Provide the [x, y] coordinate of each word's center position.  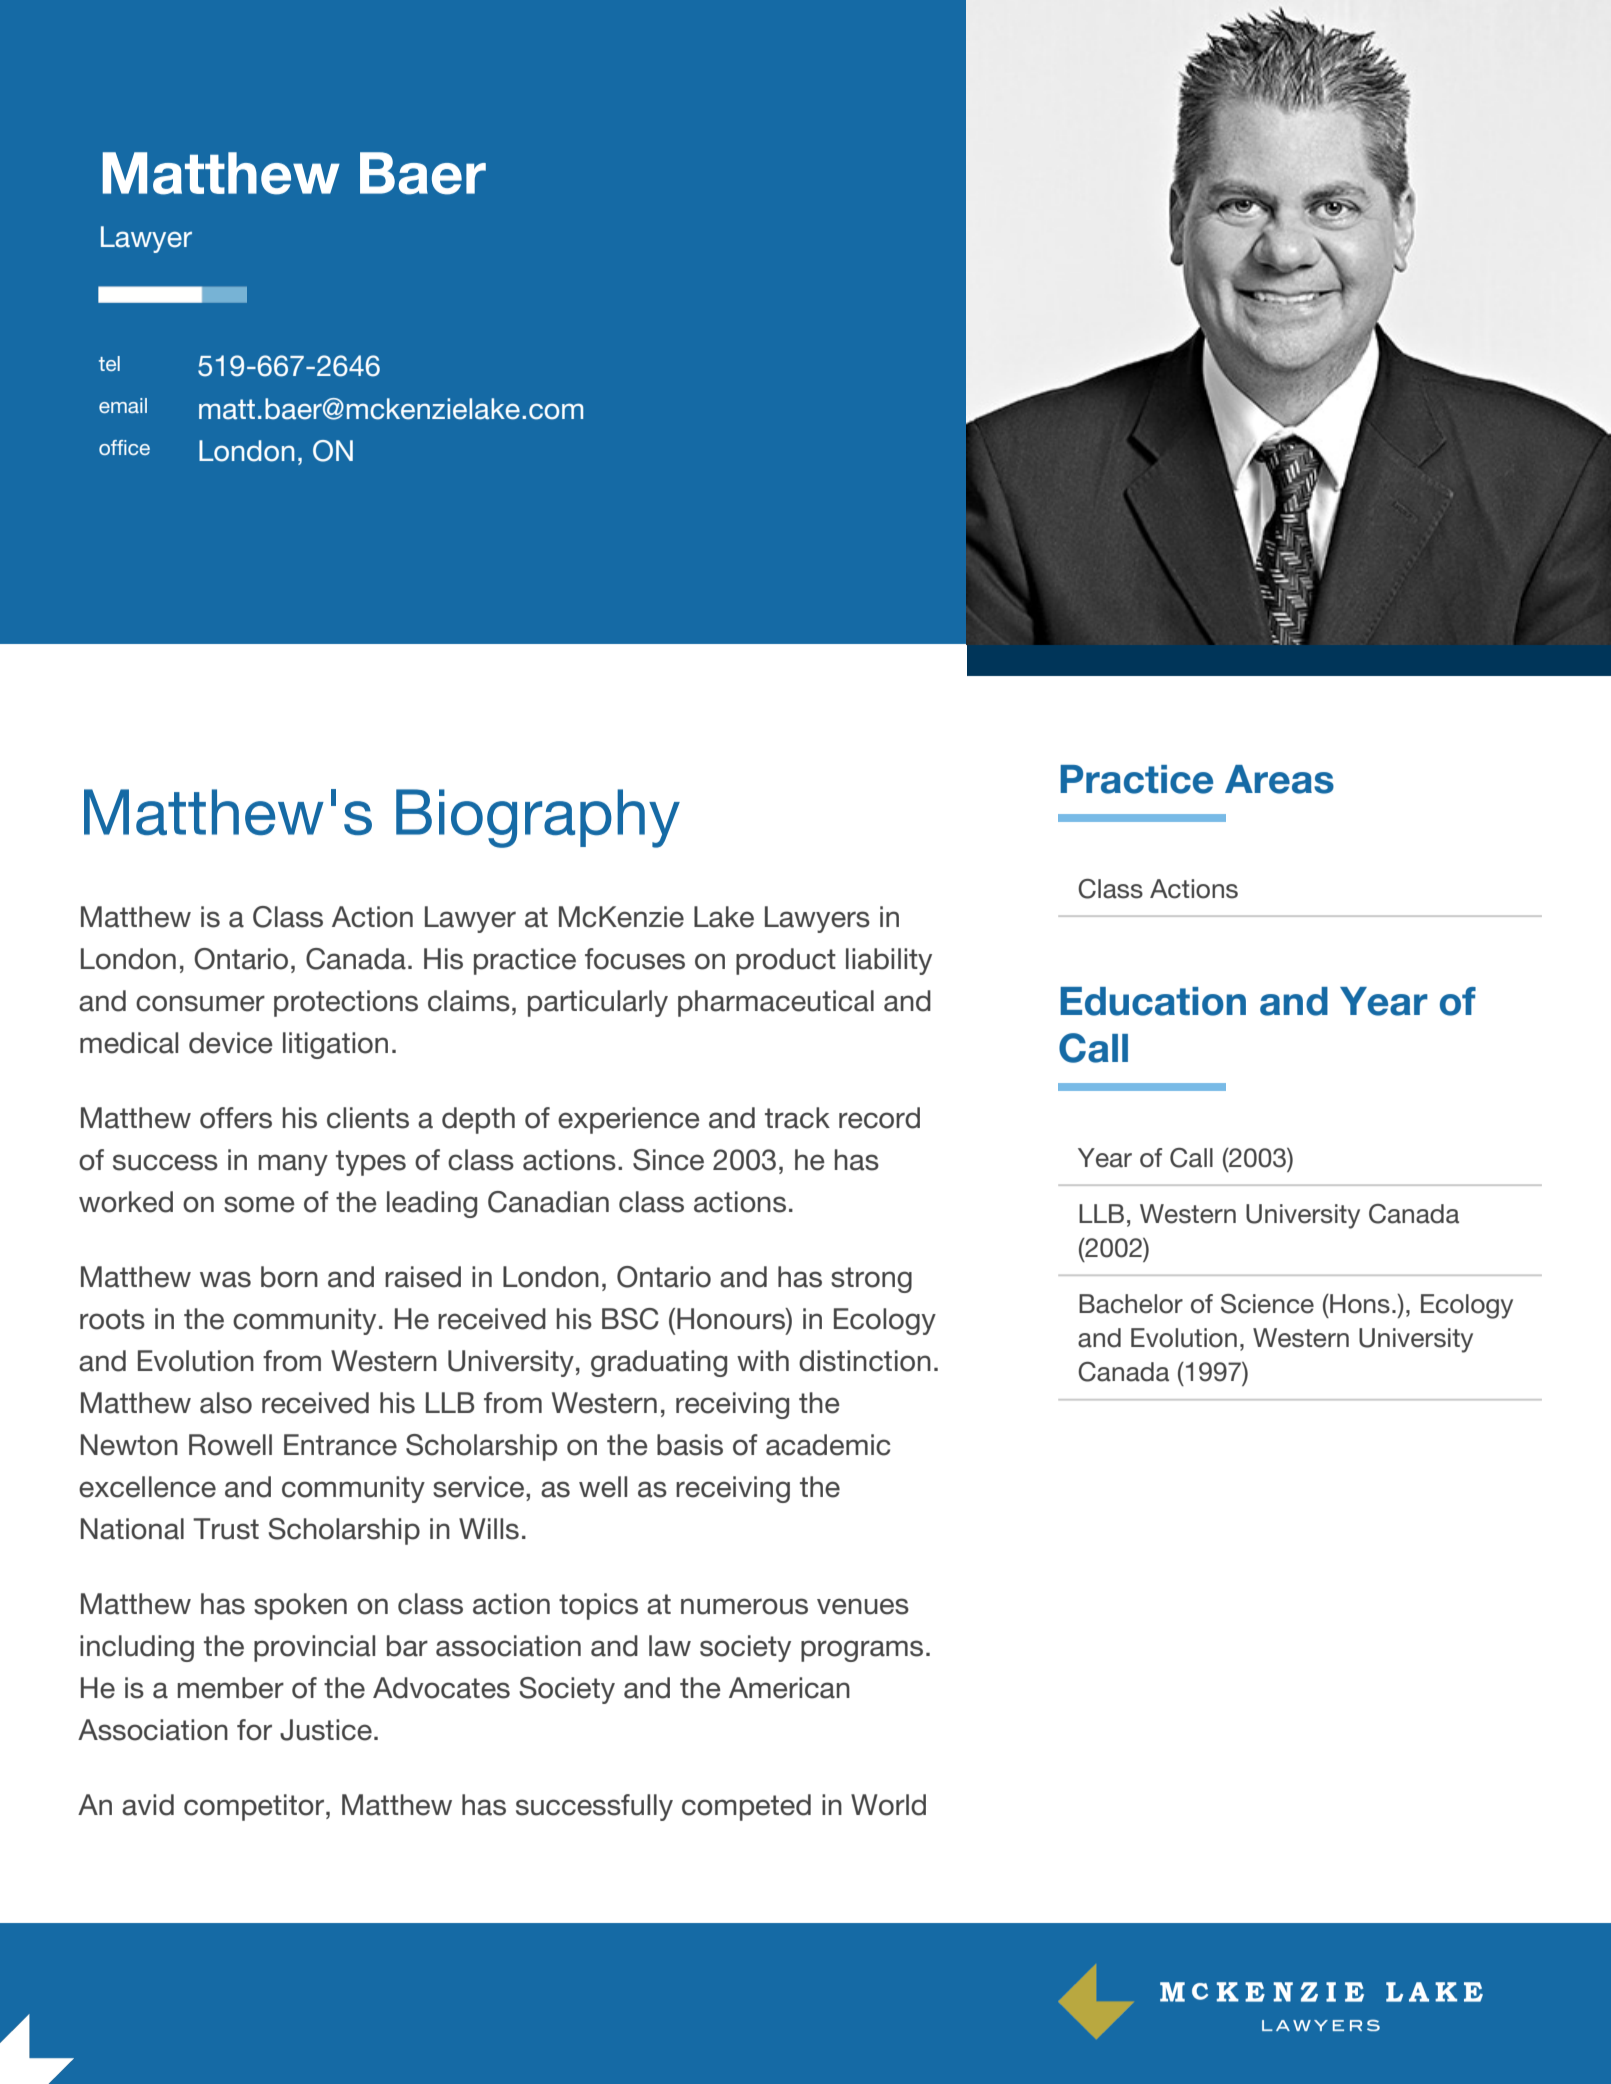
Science [1267, 1304]
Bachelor [1131, 1304]
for [254, 1730]
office [124, 447]
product [786, 961]
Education [1153, 1001]
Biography [538, 818]
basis [690, 1445]
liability [889, 961]
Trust [226, 1529]
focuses [635, 959]
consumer [200, 1003]
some [259, 1204]
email [123, 405]
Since [668, 1160]
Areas [1279, 779]
